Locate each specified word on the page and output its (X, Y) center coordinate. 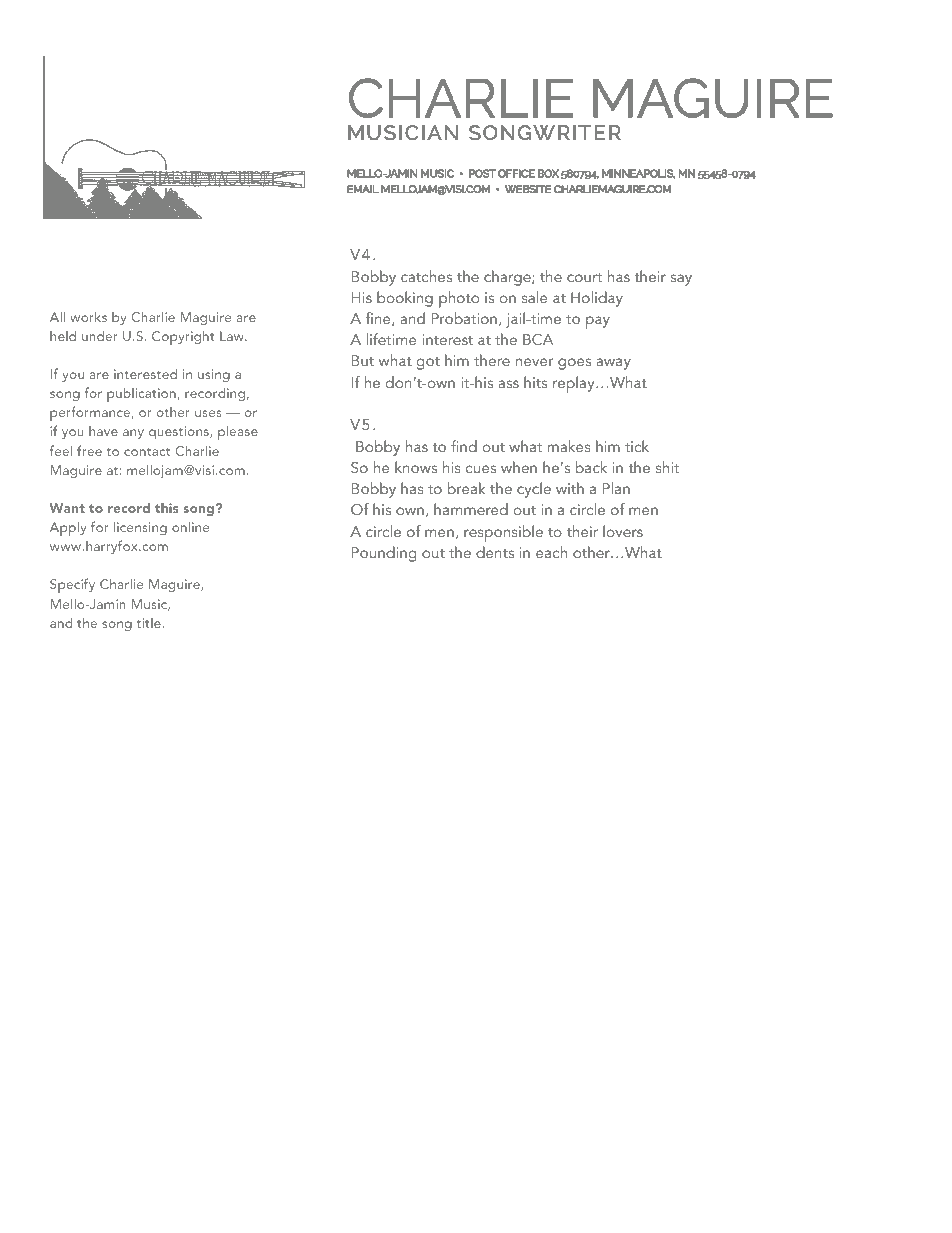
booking (405, 299)
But (363, 360)
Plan (616, 488)
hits (535, 382)
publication (142, 394)
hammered (471, 509)
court (584, 277)
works (88, 317)
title (149, 623)
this (167, 507)
